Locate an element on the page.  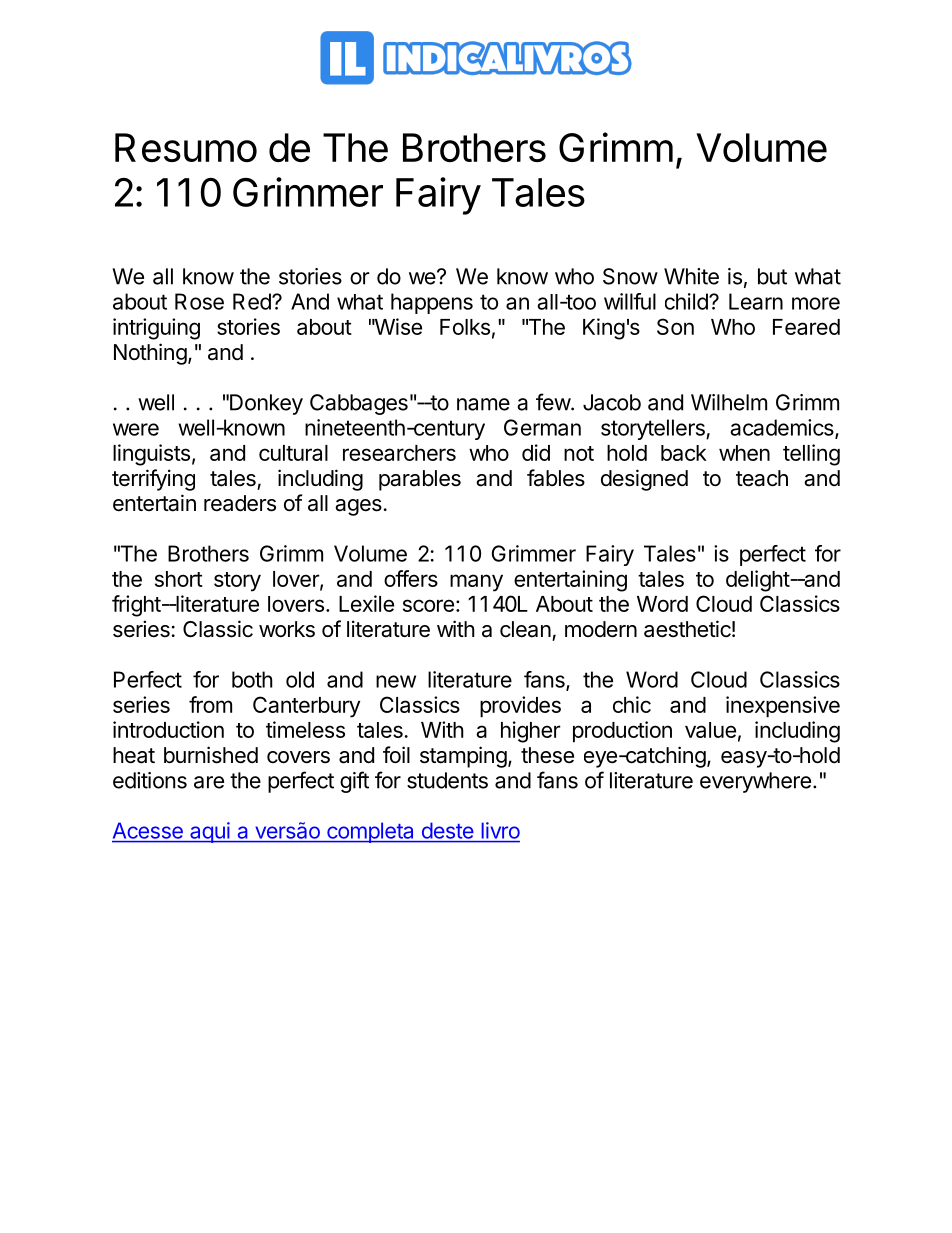
Resumo is located at coordinates (186, 147).
